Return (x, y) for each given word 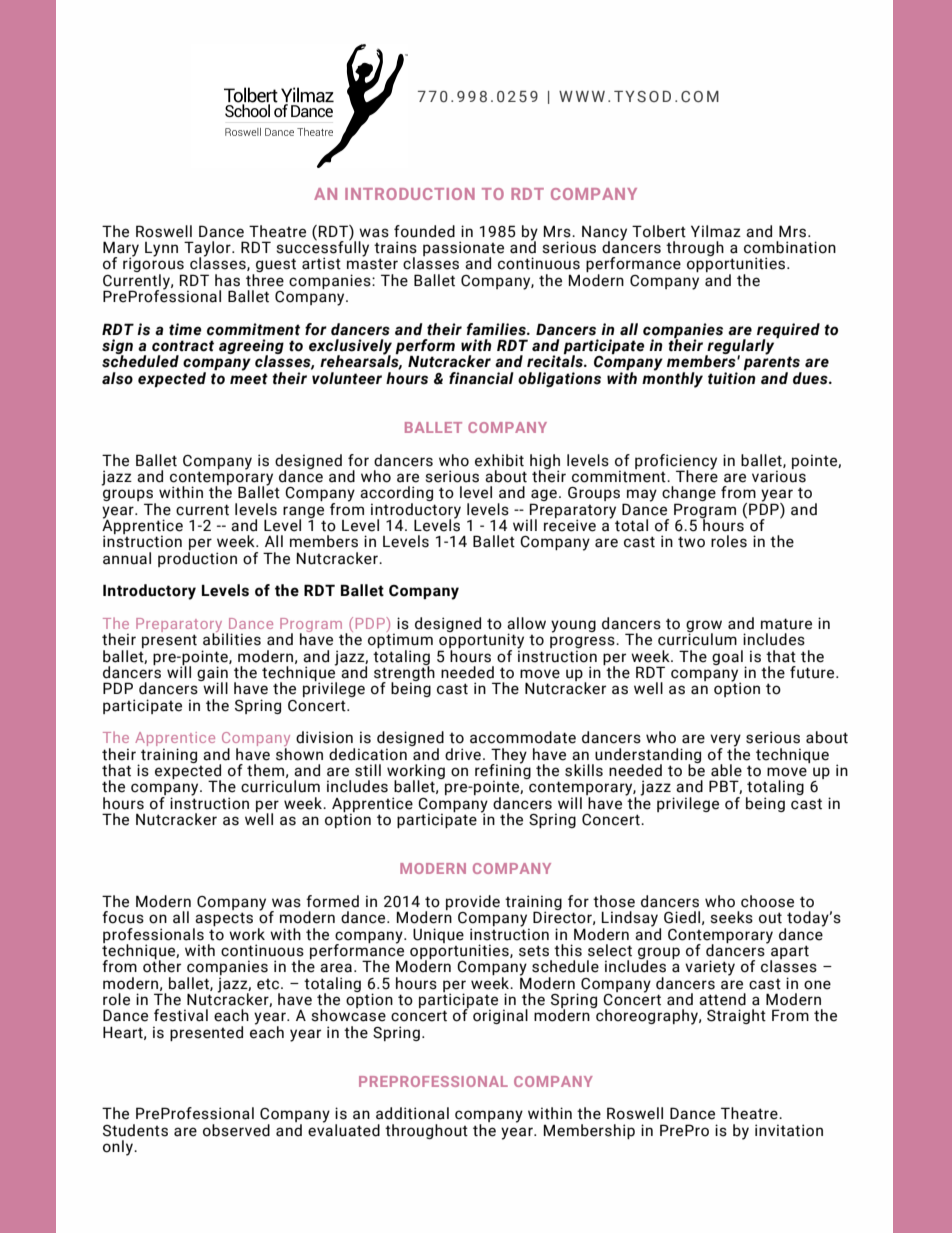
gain (212, 675)
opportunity (481, 641)
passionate (463, 250)
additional (412, 1113)
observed (236, 1130)
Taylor (208, 250)
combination (790, 247)
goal (727, 657)
